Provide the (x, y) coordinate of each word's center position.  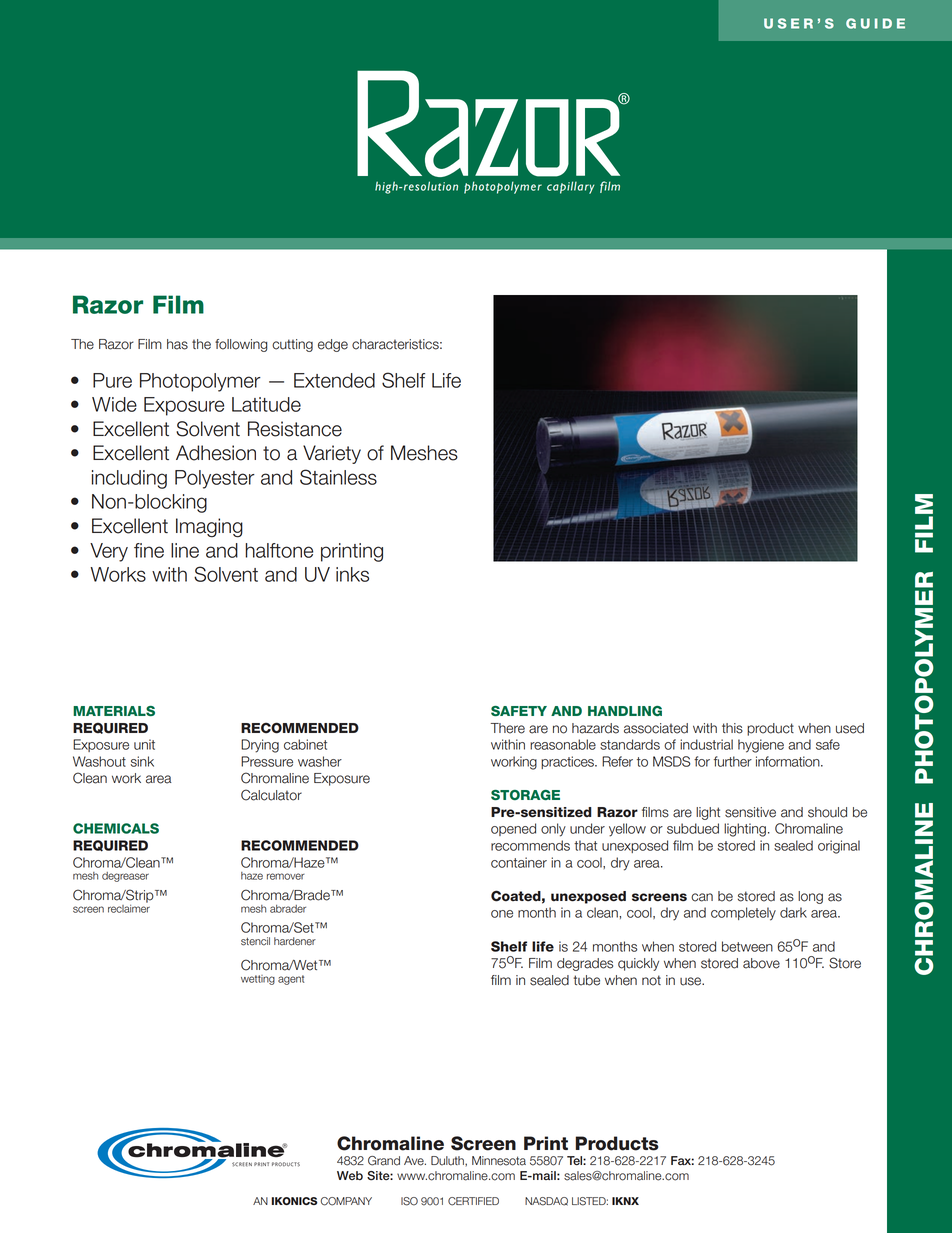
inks (352, 574)
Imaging (209, 528)
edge (333, 345)
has (177, 344)
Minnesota (499, 1161)
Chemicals (116, 828)
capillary (570, 187)
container (519, 862)
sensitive (750, 812)
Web (350, 1176)
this (732, 728)
